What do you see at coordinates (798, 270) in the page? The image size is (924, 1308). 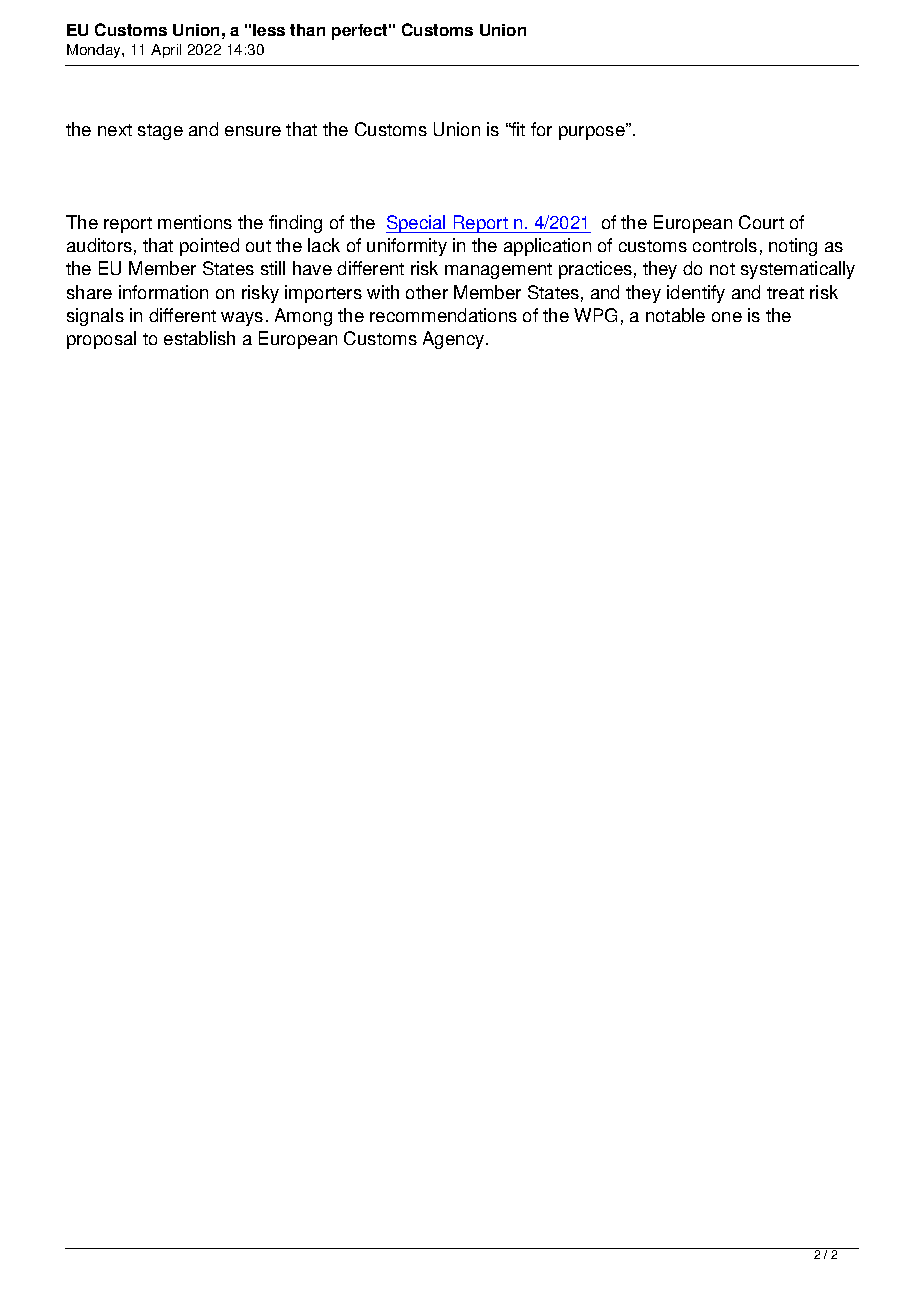 I see `systematically` at bounding box center [798, 270].
